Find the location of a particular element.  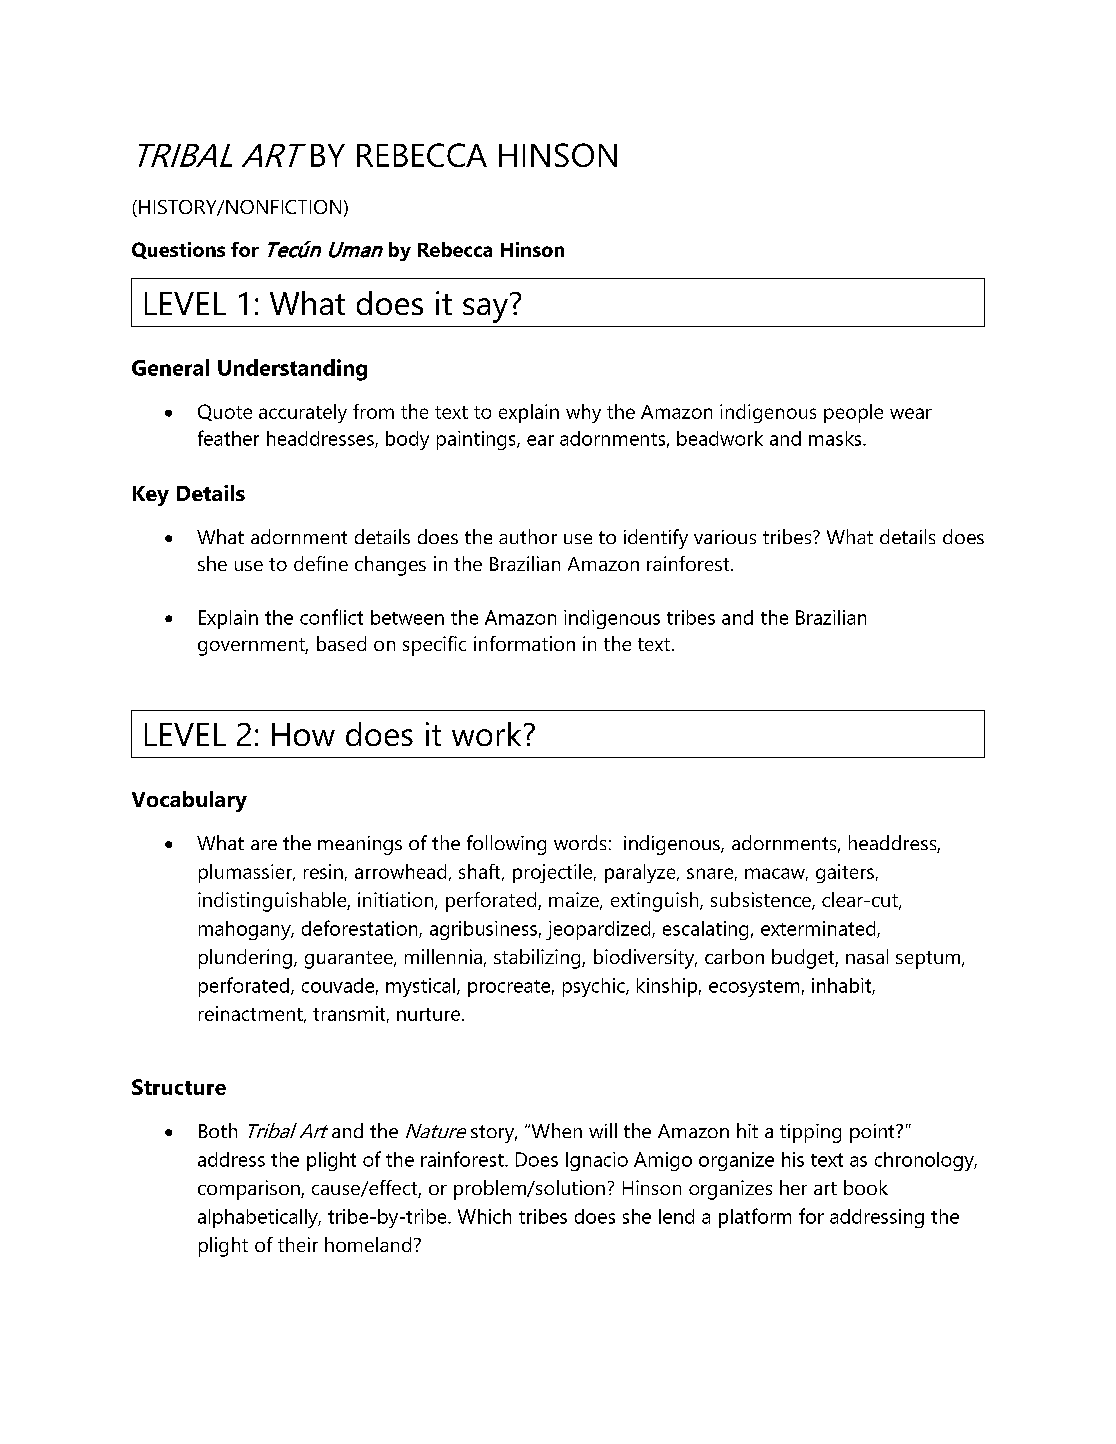

comparison is located at coordinates (250, 1190).
